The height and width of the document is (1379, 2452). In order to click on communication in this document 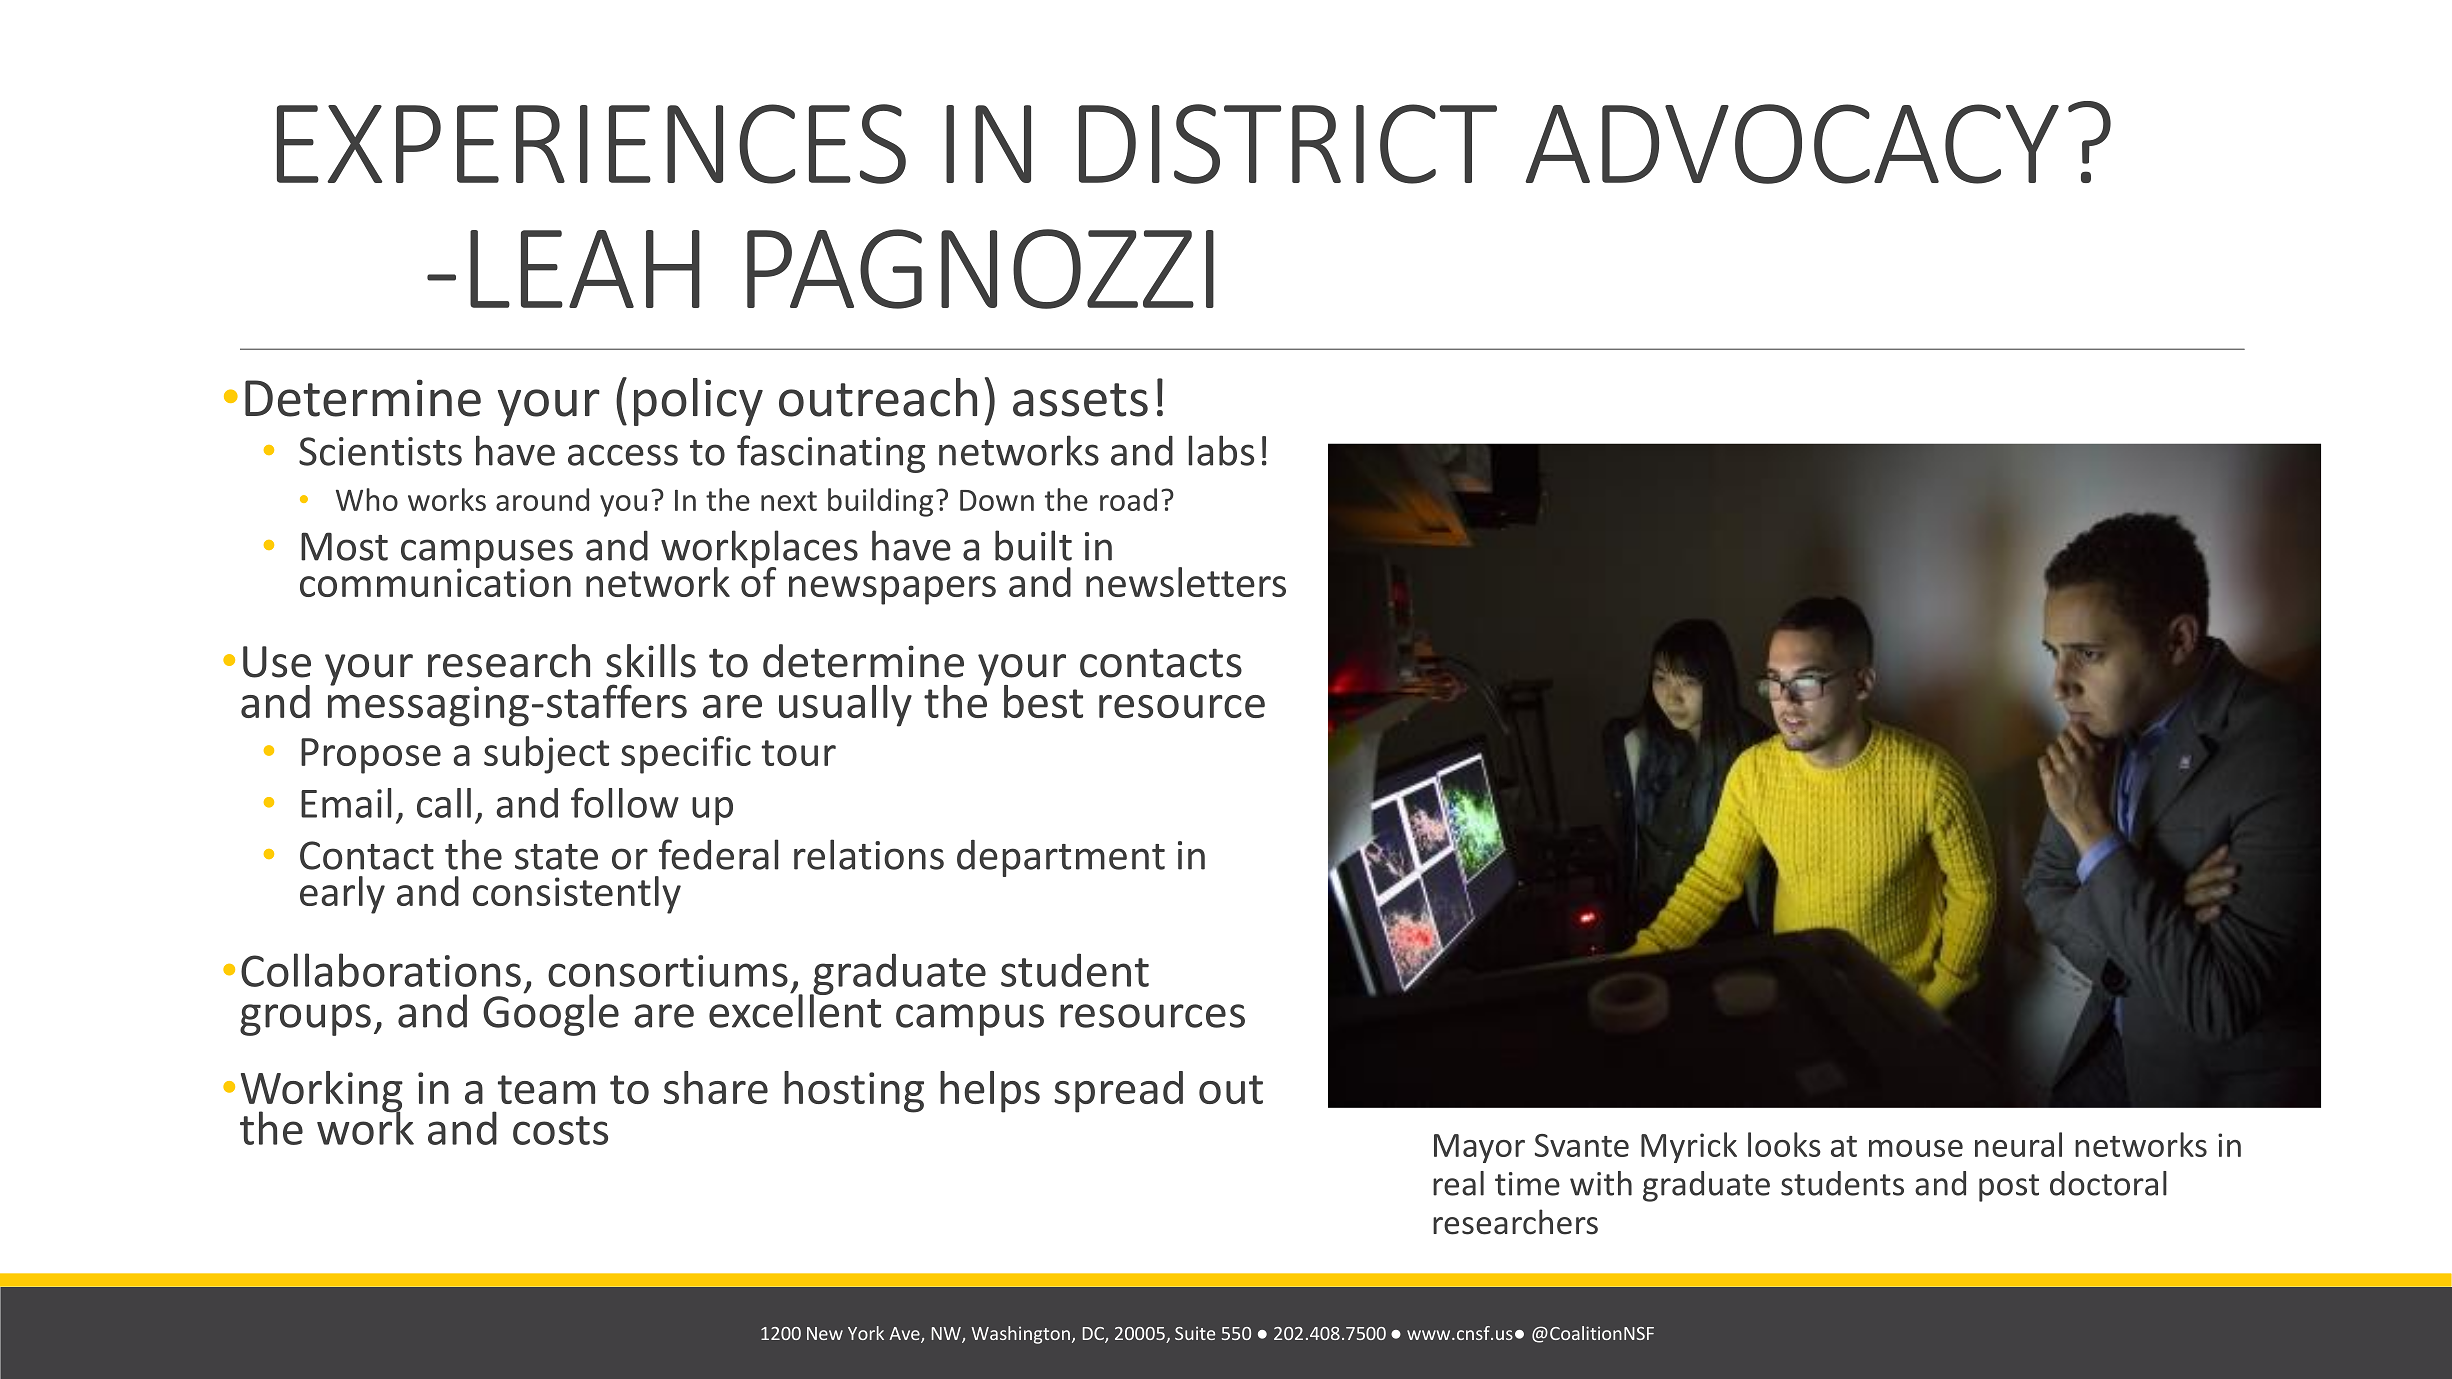, I will do `click(435, 581)`.
